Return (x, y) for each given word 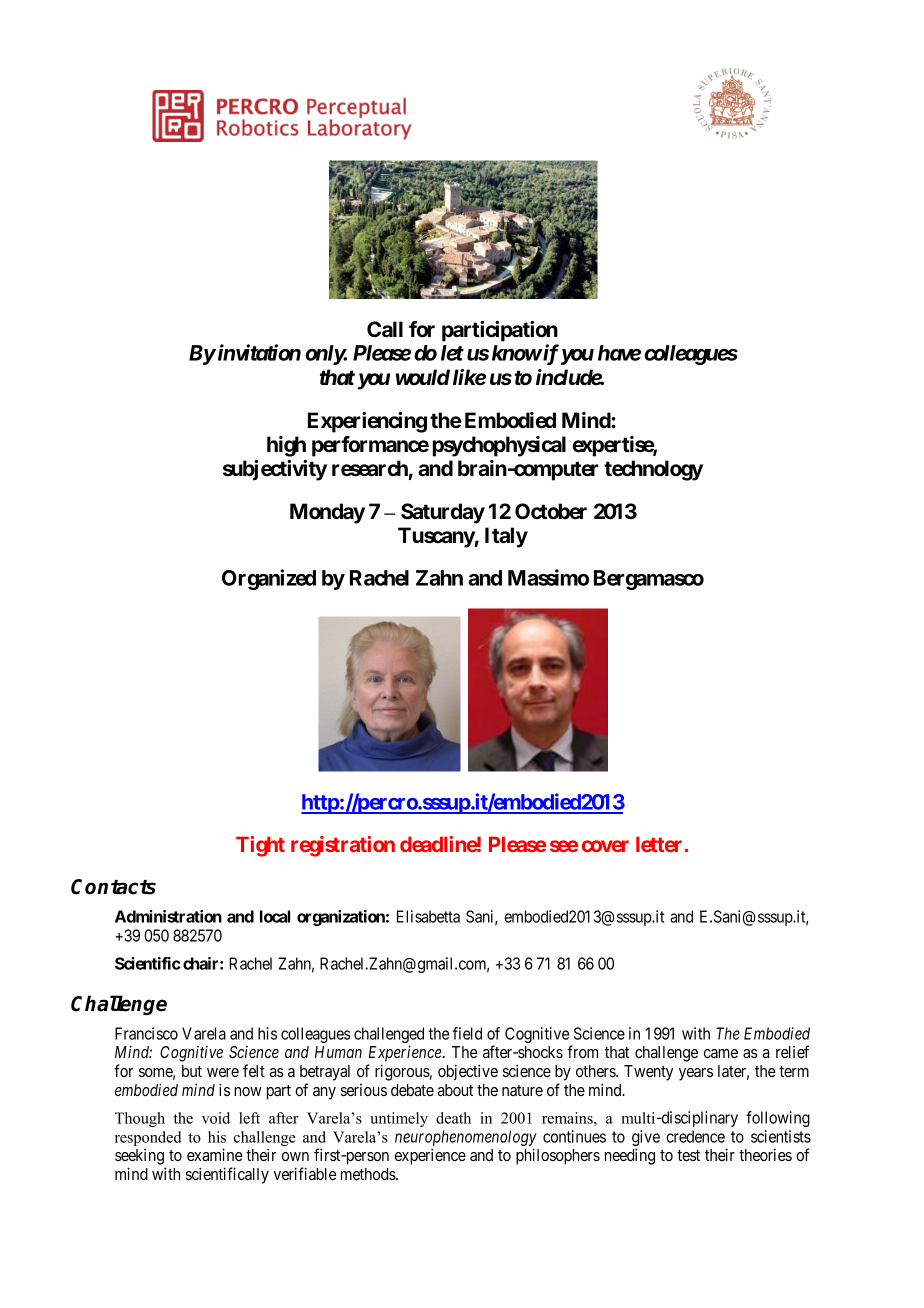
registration (343, 846)
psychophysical (499, 446)
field (467, 1033)
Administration (168, 916)
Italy (506, 537)
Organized (269, 579)
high (286, 446)
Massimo (548, 577)
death (453, 1118)
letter (659, 844)
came (721, 1053)
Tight (260, 846)
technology (653, 470)
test (688, 1155)
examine (215, 1154)
